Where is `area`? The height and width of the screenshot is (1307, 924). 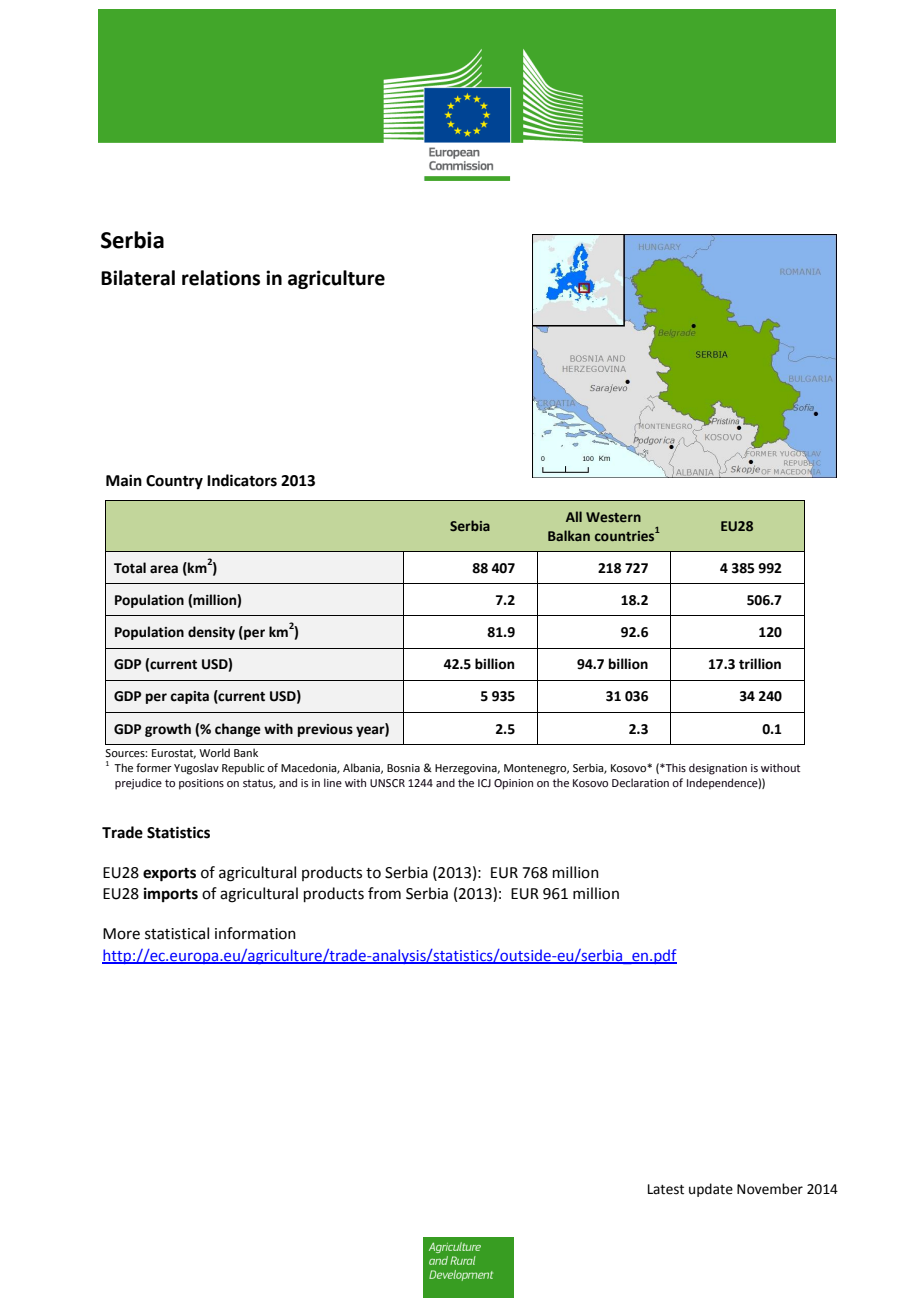
area is located at coordinates (164, 569).
